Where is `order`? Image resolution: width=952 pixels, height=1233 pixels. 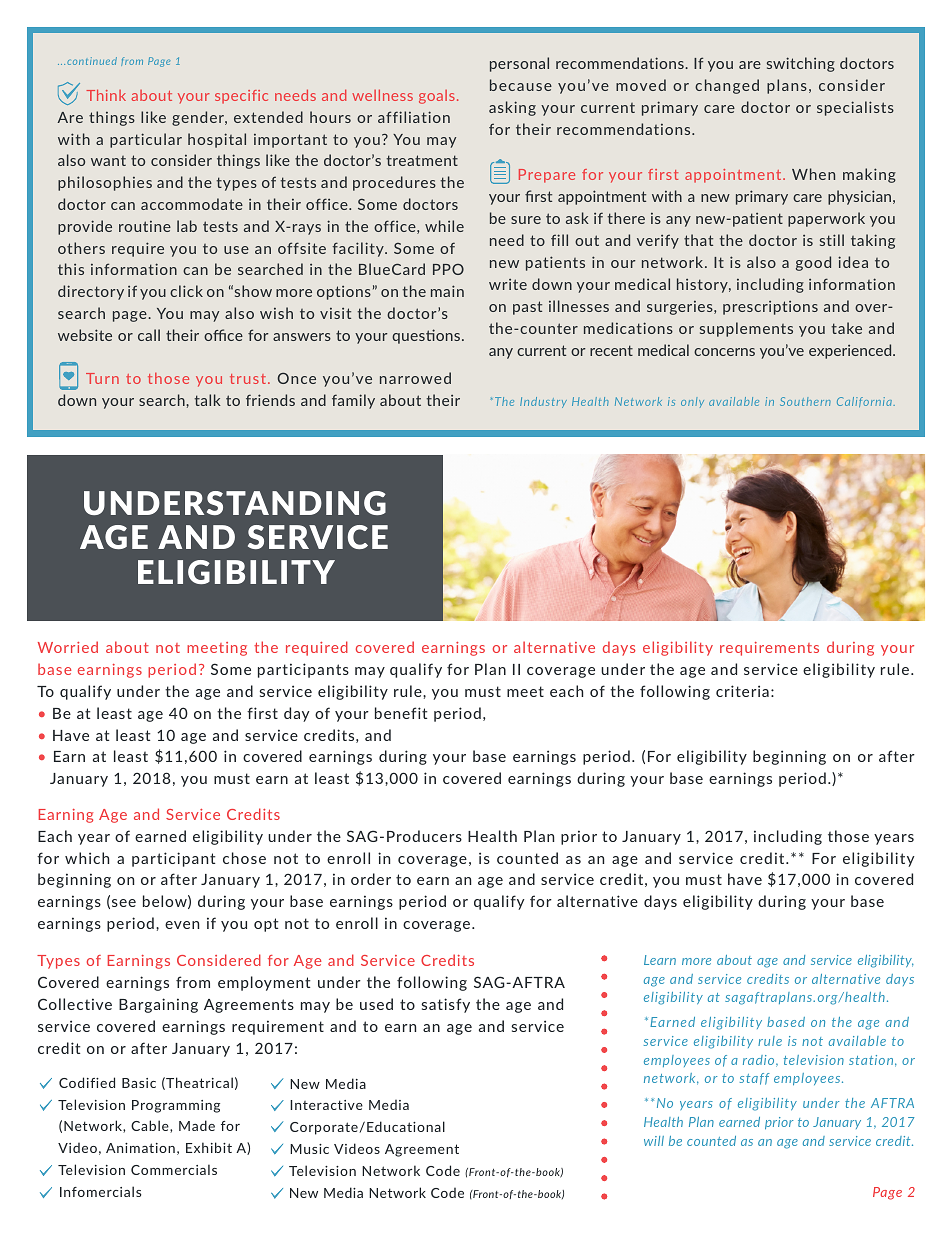
order is located at coordinates (371, 879).
